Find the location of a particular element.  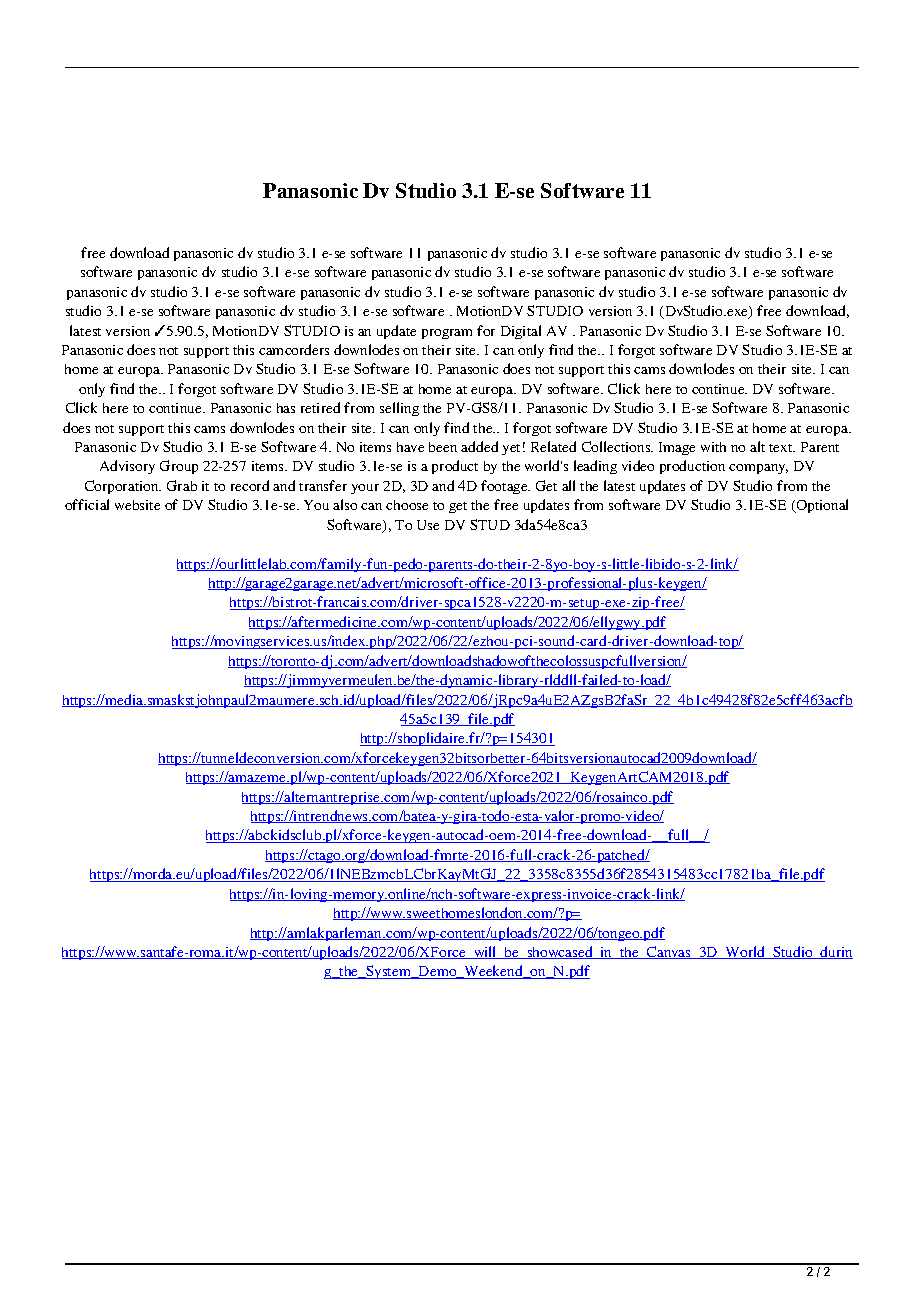

Group is located at coordinates (179, 467).
